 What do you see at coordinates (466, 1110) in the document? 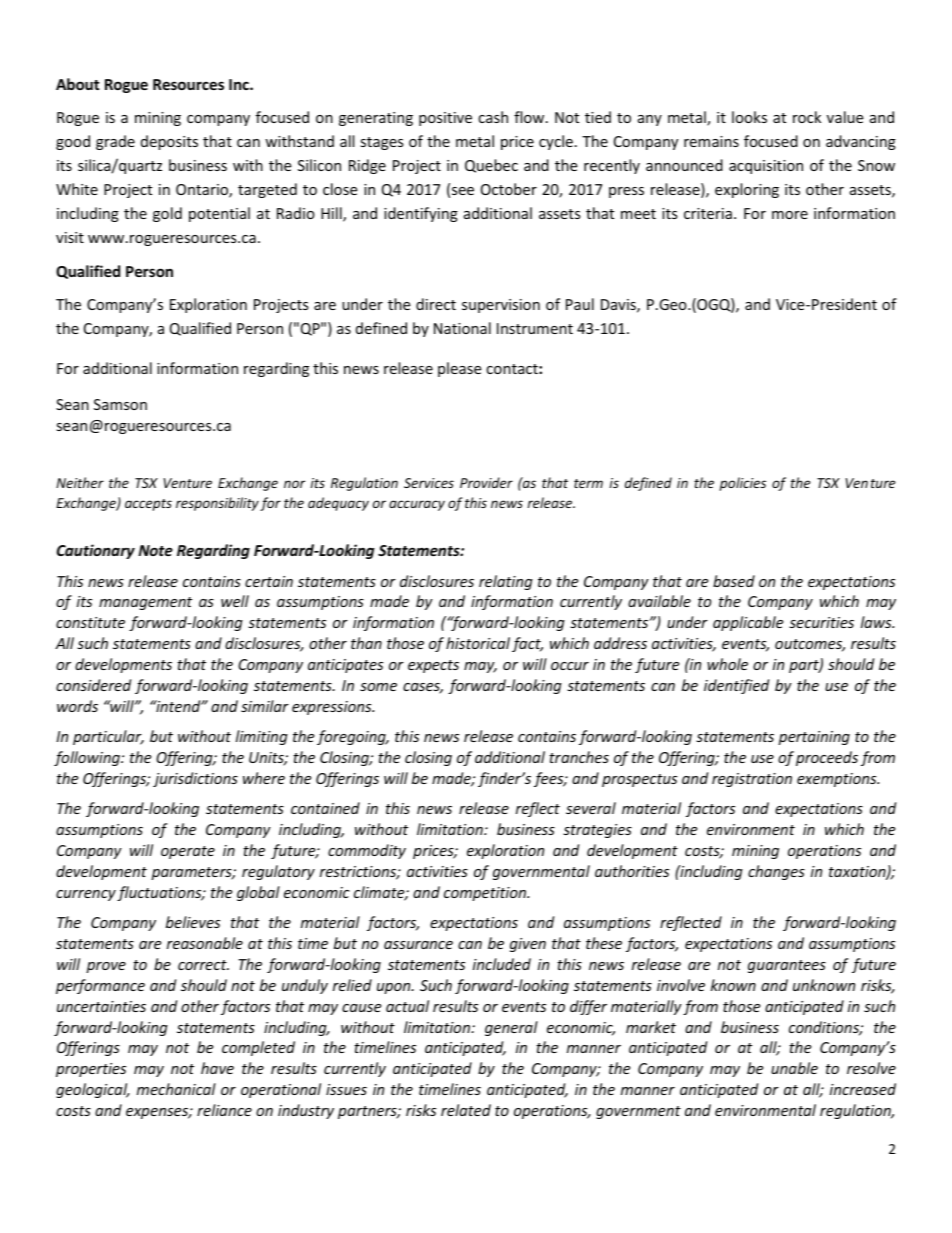
I see `related` at bounding box center [466, 1110].
